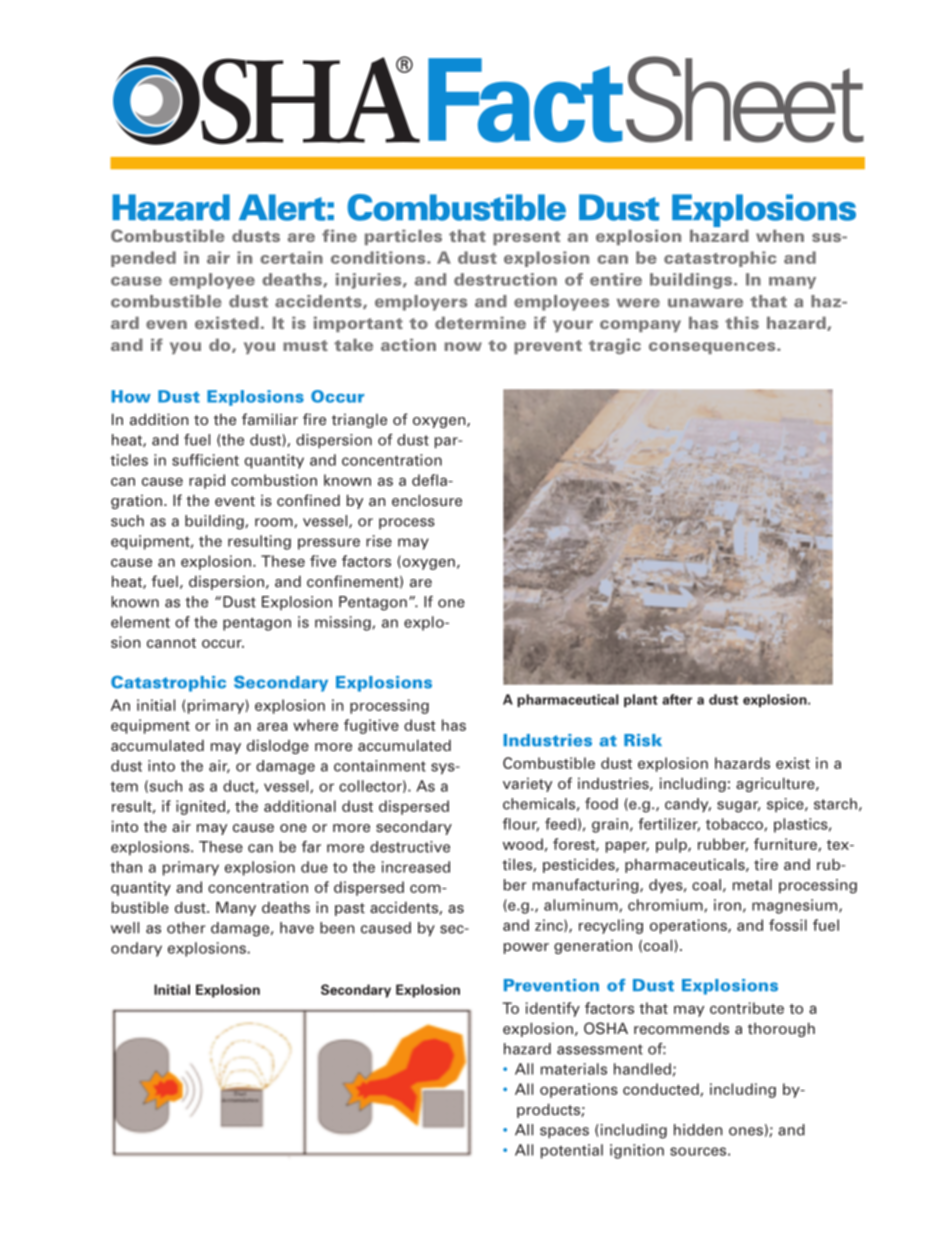 The image size is (952, 1233). I want to click on other, so click(186, 928).
